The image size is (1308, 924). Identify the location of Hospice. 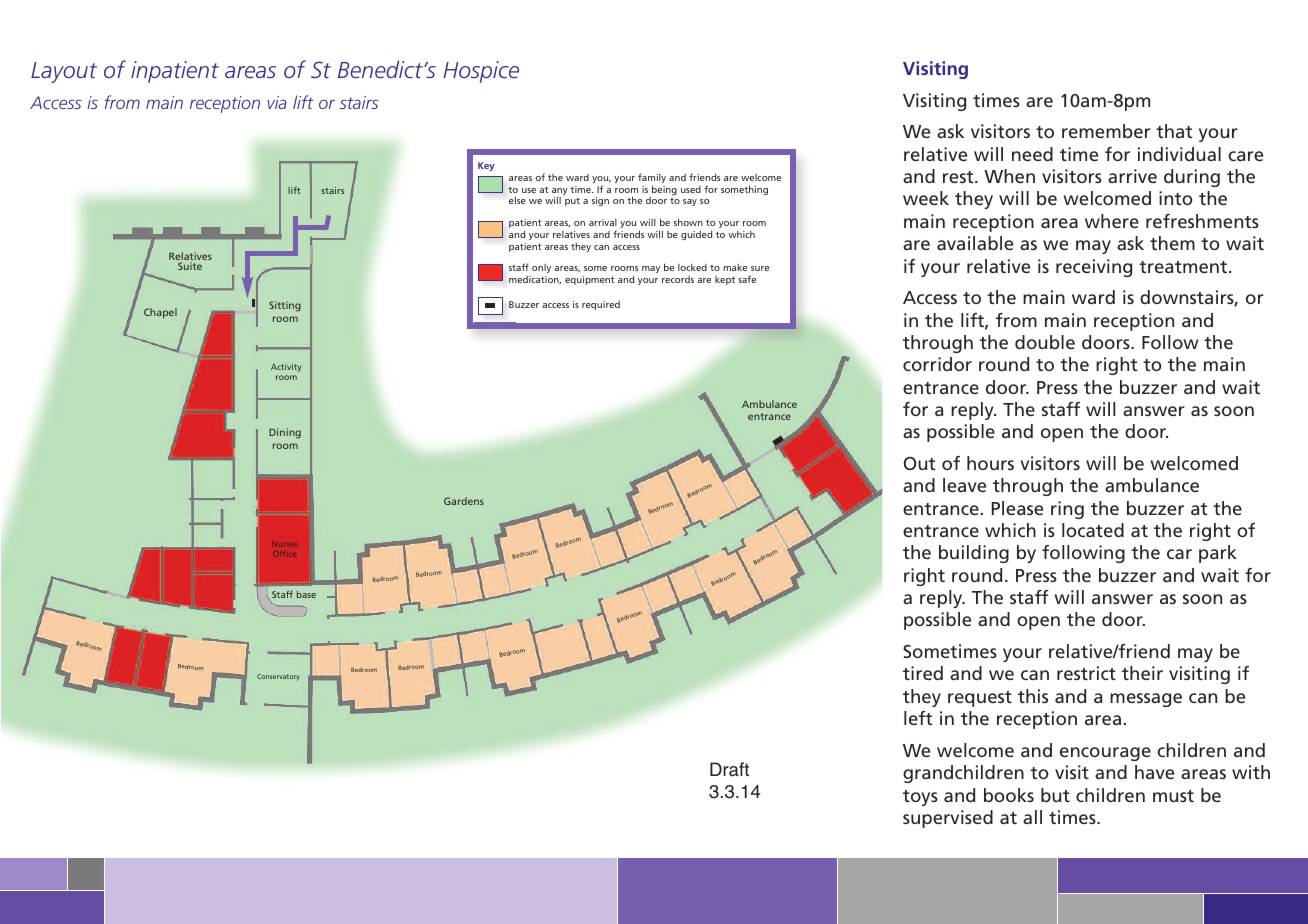
(481, 72).
